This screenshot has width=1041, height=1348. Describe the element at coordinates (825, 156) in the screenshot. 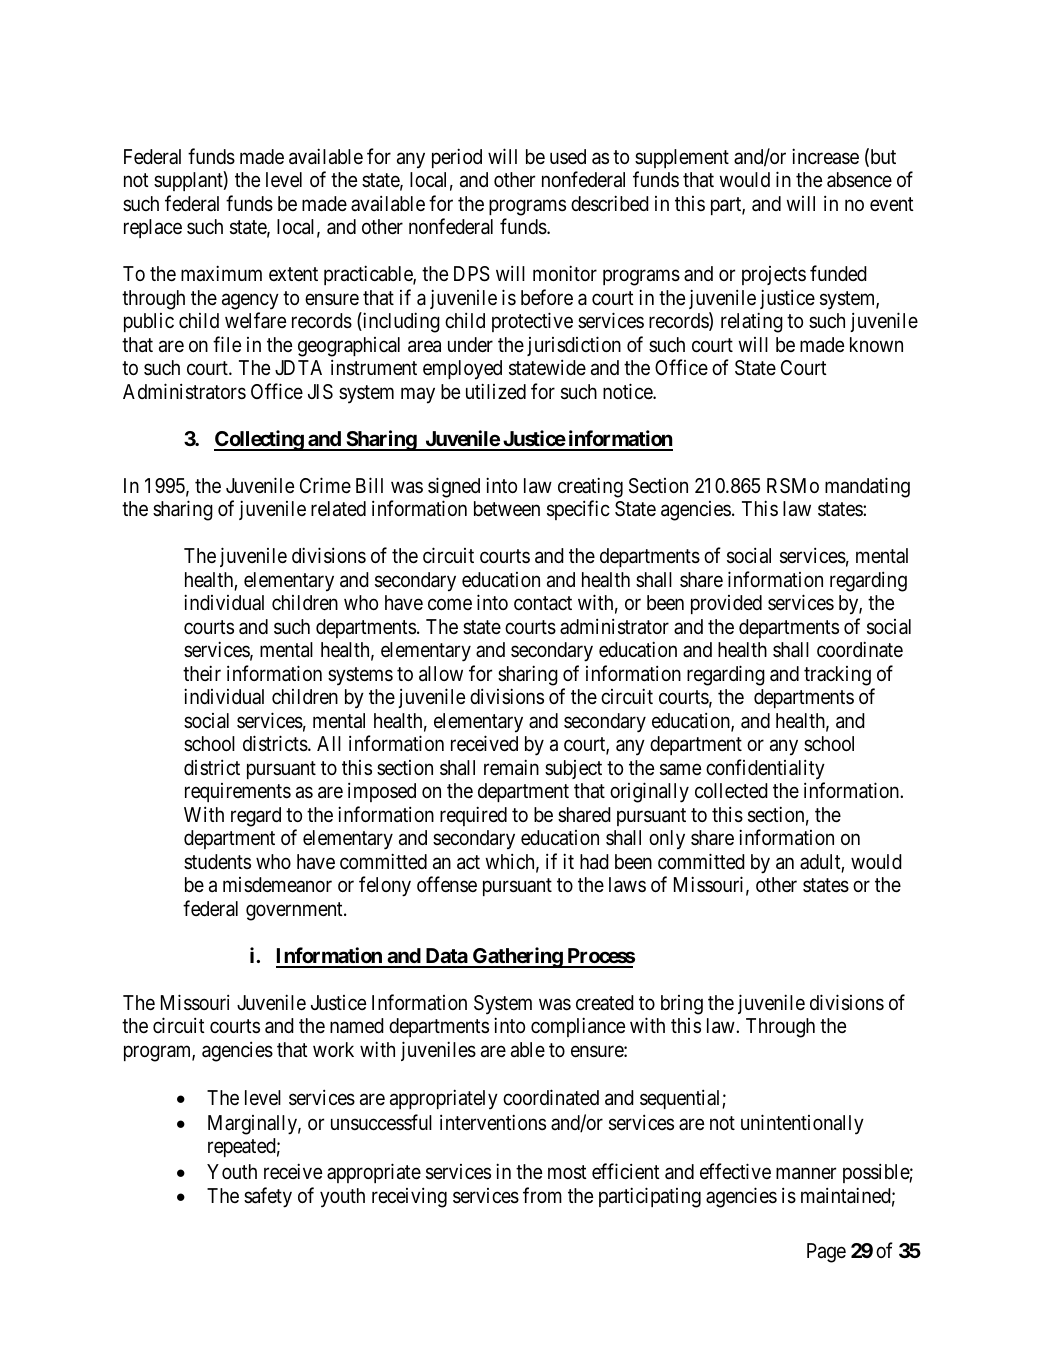

I see `increase` at that location.
